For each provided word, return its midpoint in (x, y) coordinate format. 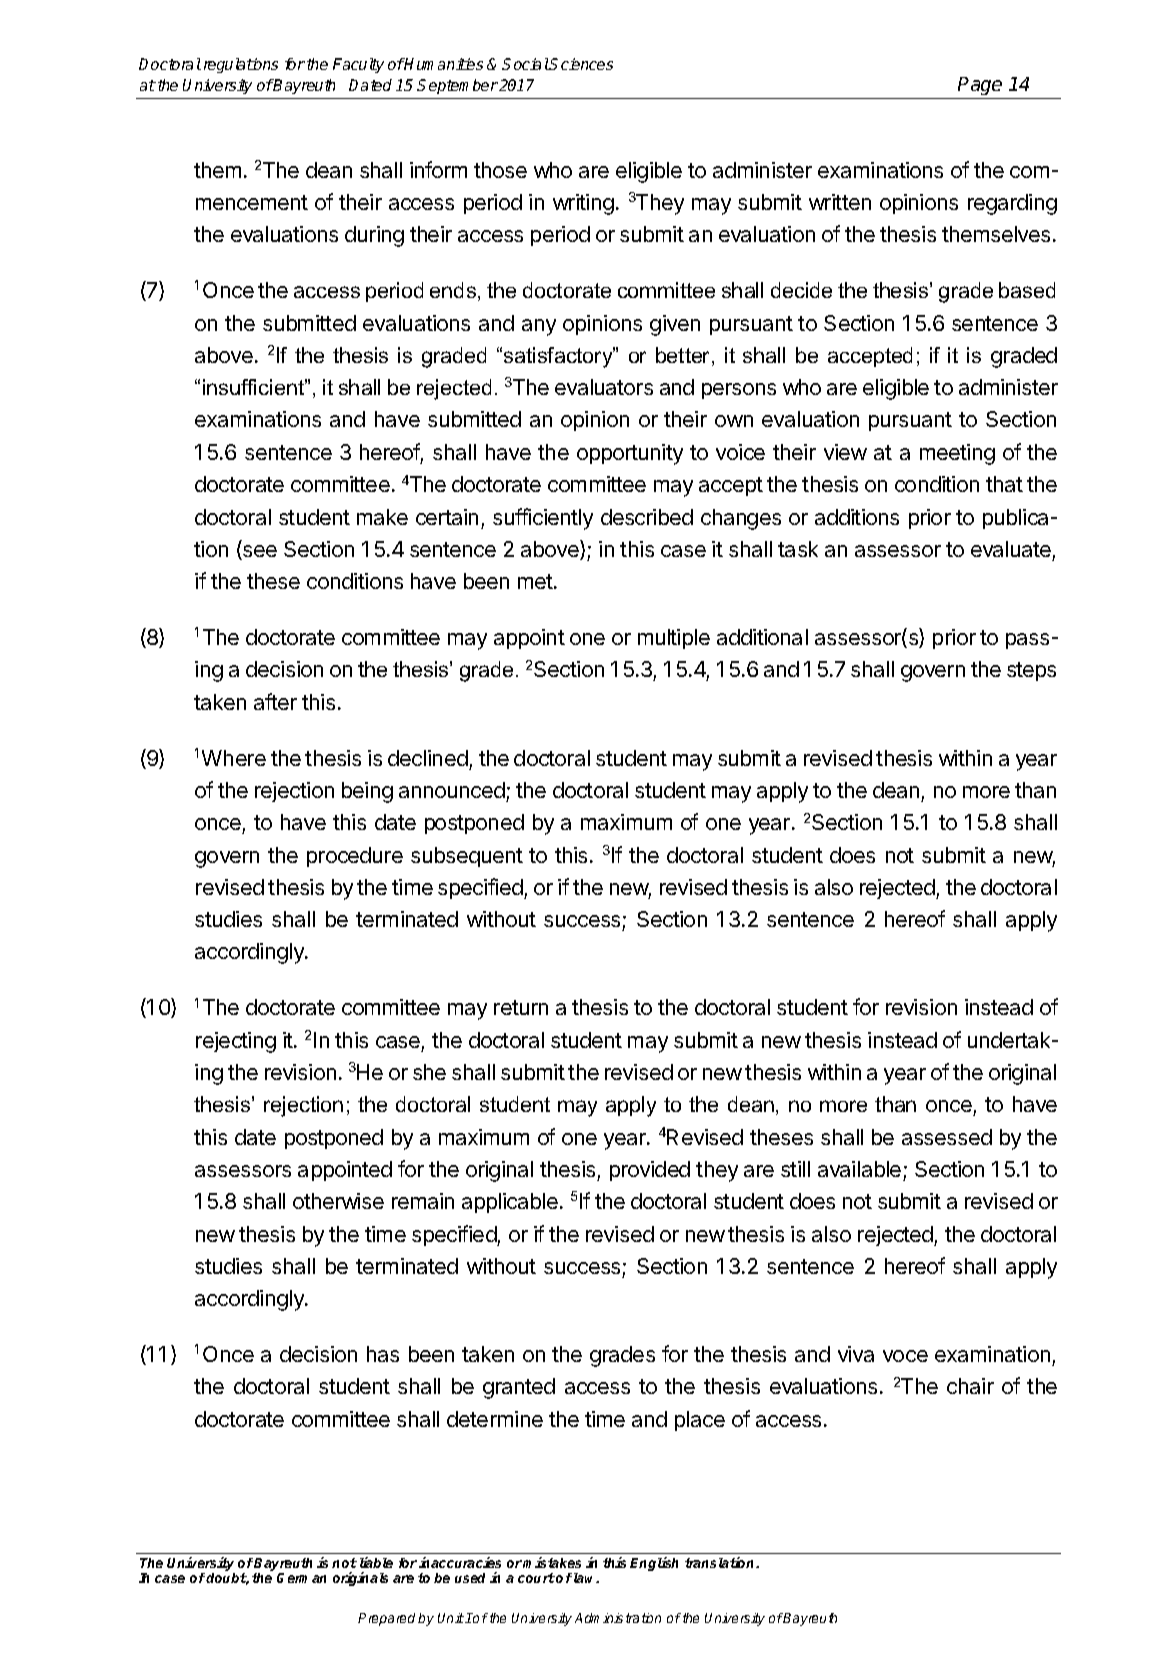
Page (981, 88)
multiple (674, 639)
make (382, 517)
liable (376, 1562)
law (586, 1578)
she (429, 1072)
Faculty (358, 65)
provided (650, 1171)
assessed (947, 1137)
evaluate (1011, 549)
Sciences (581, 64)
